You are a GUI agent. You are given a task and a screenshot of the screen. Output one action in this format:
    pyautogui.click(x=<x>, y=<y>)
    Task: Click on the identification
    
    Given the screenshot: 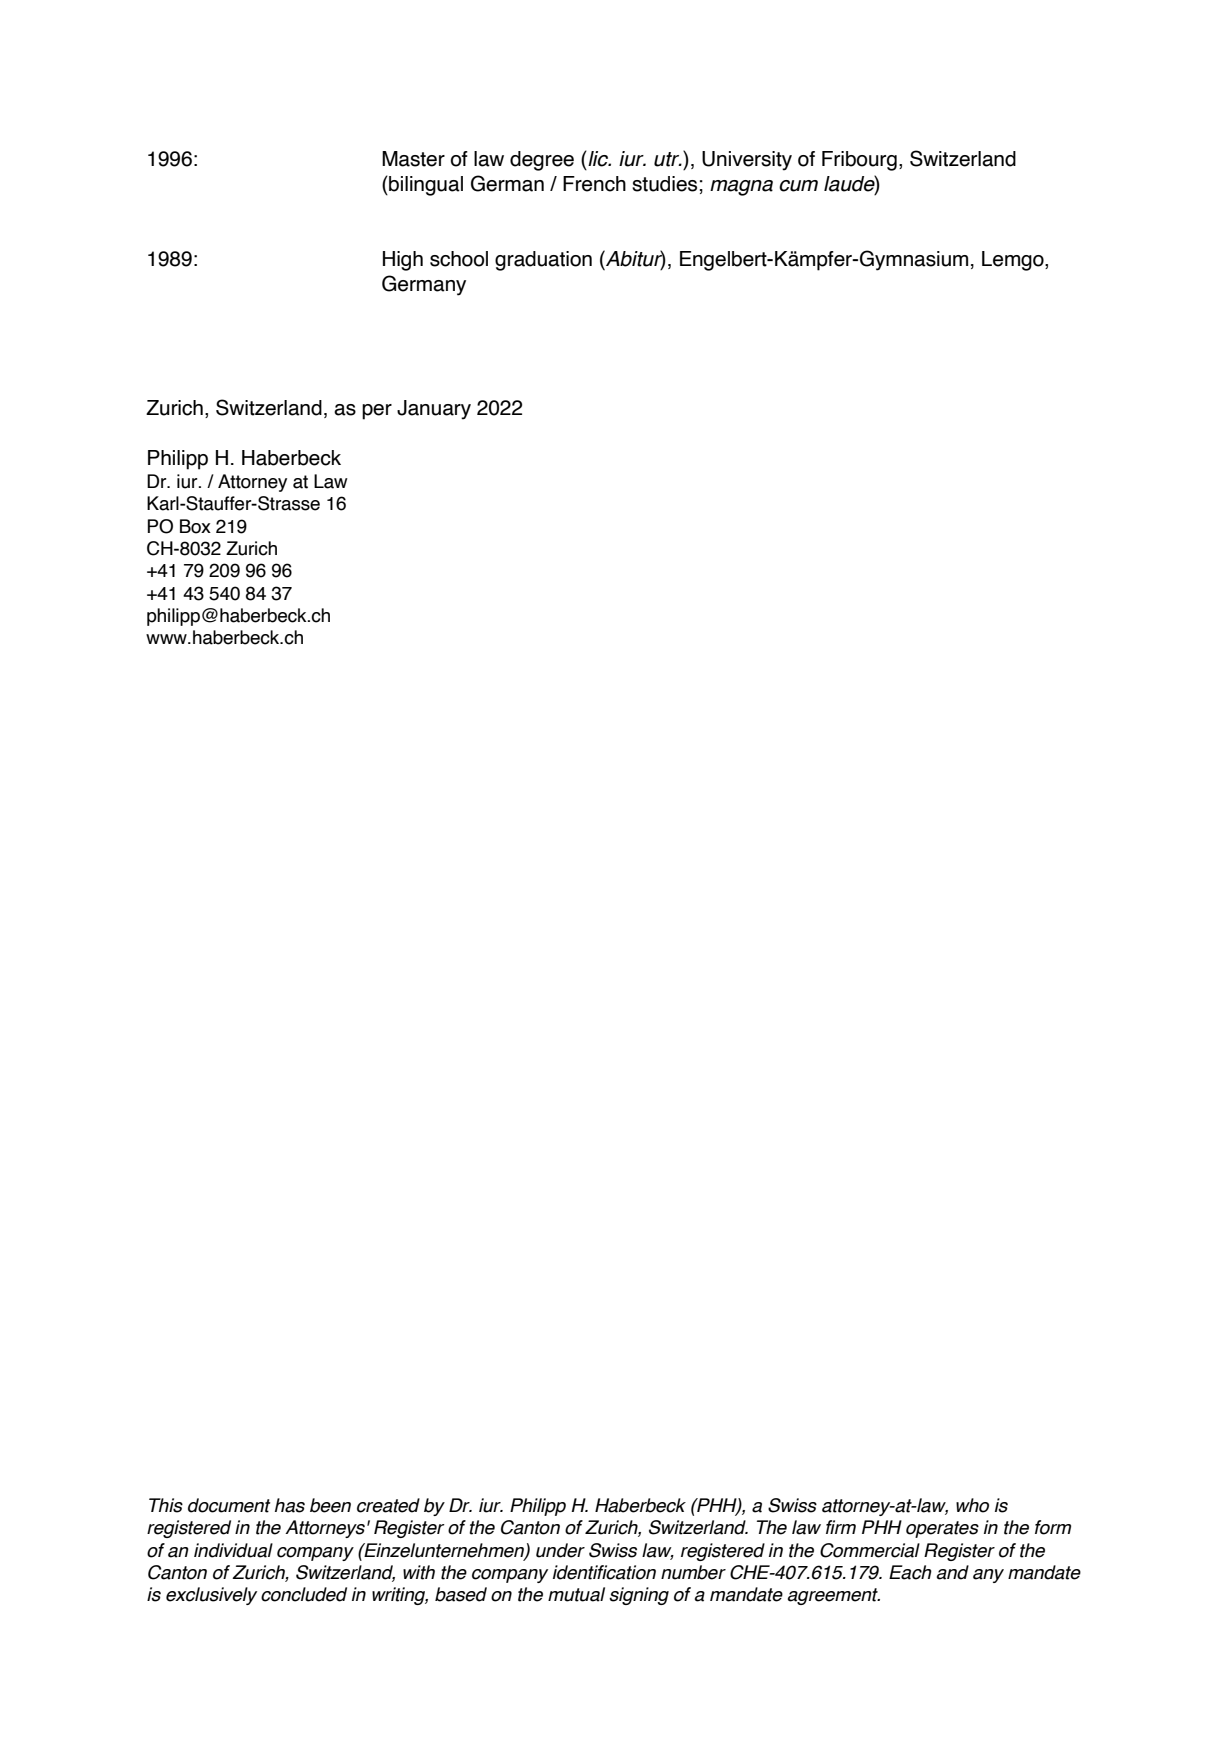 What is the action you would take?
    pyautogui.click(x=604, y=1572)
